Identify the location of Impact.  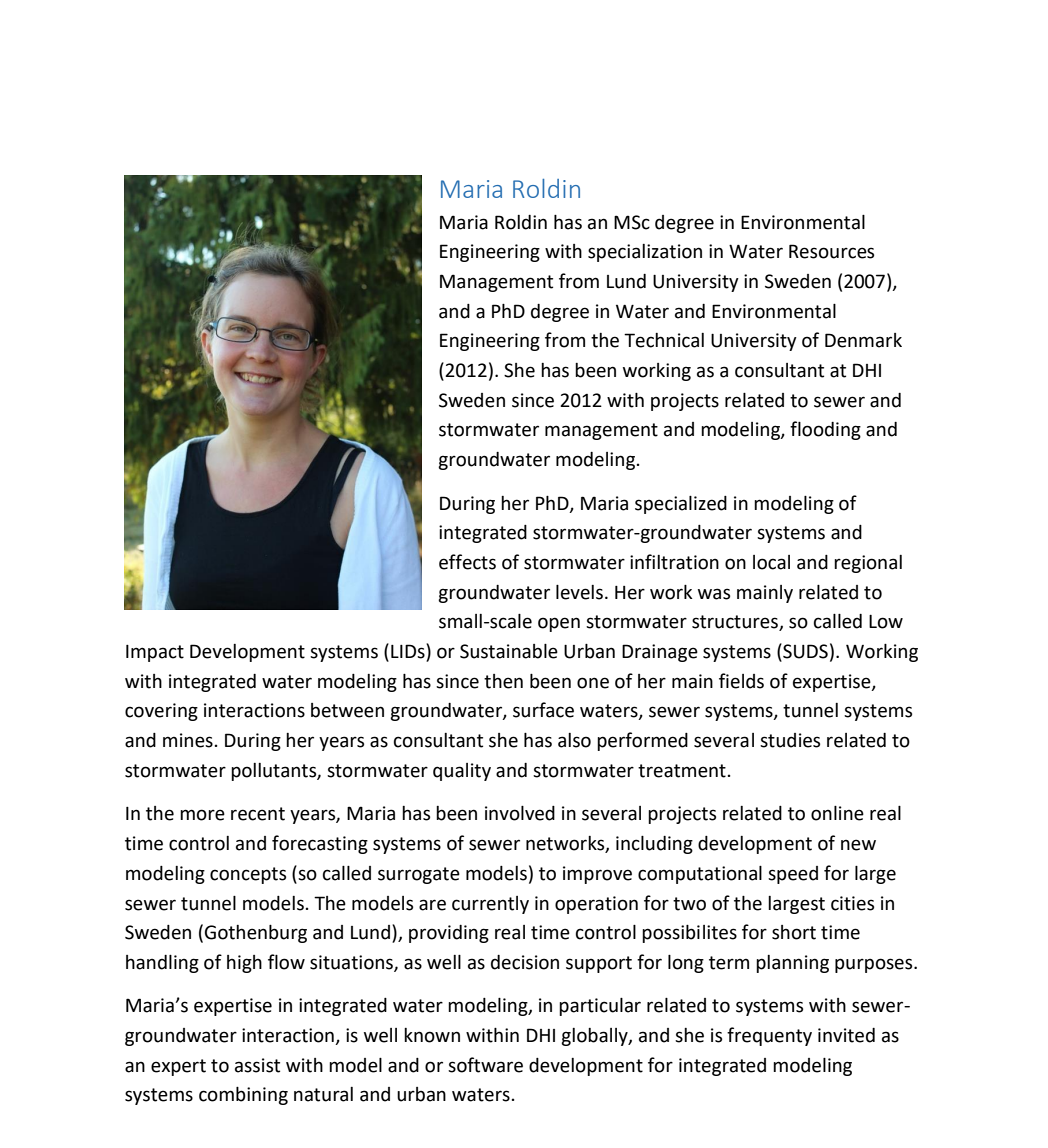
(155, 653).
